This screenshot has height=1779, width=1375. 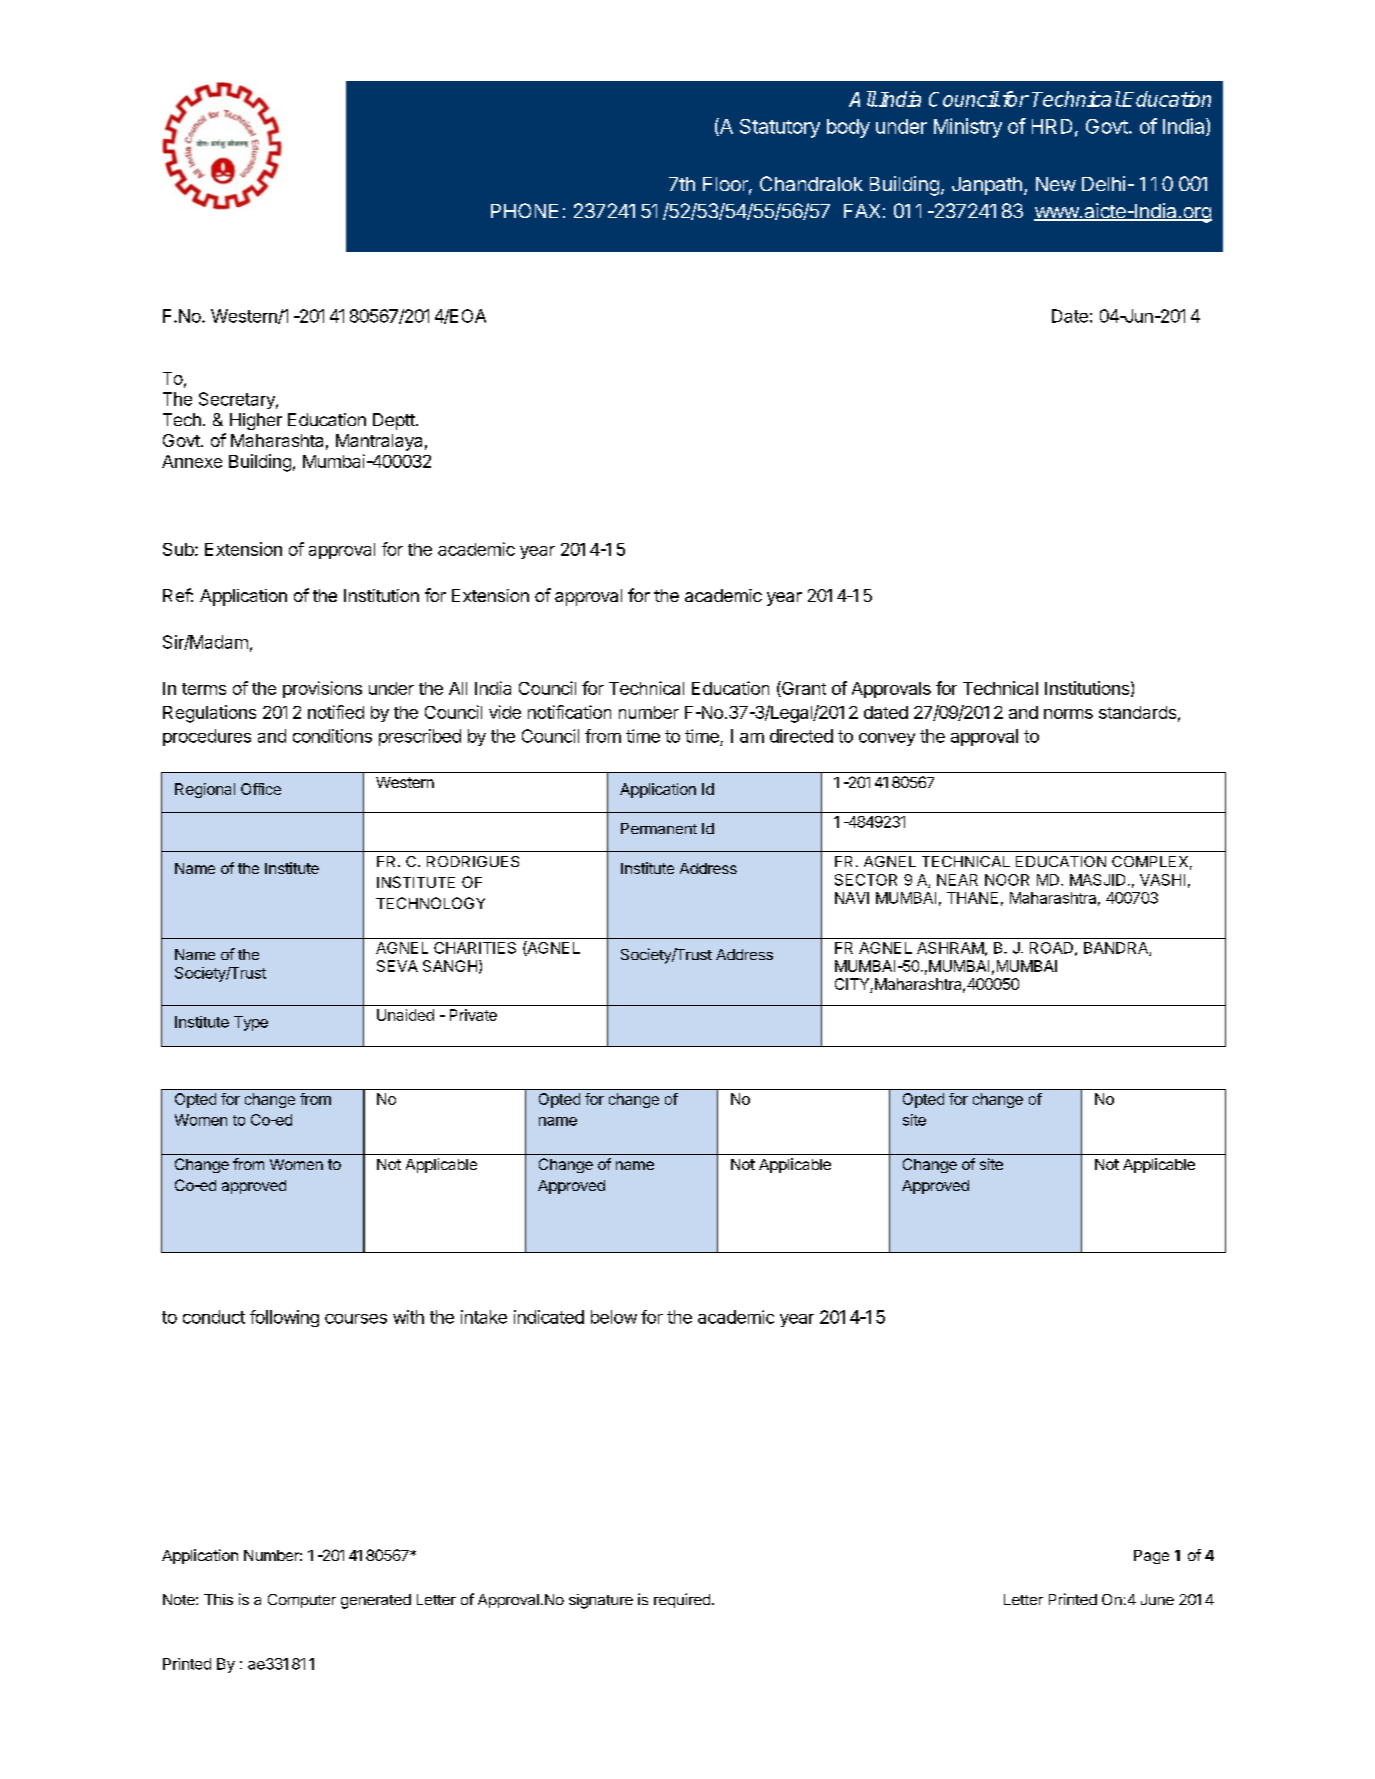 What do you see at coordinates (302, 1601) in the screenshot?
I see `Computer` at bounding box center [302, 1601].
